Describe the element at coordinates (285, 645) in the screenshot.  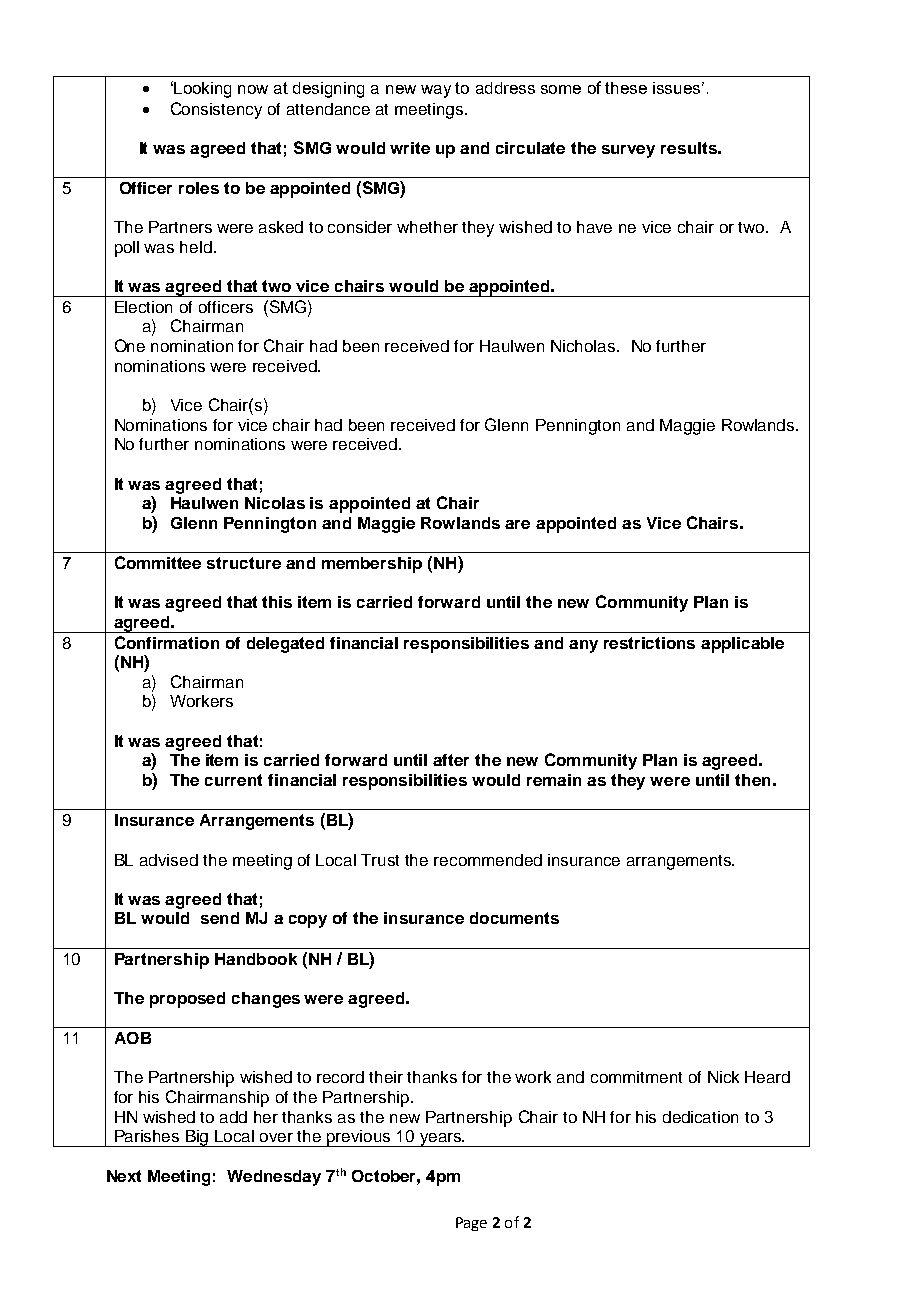
I see `delegated` at that location.
